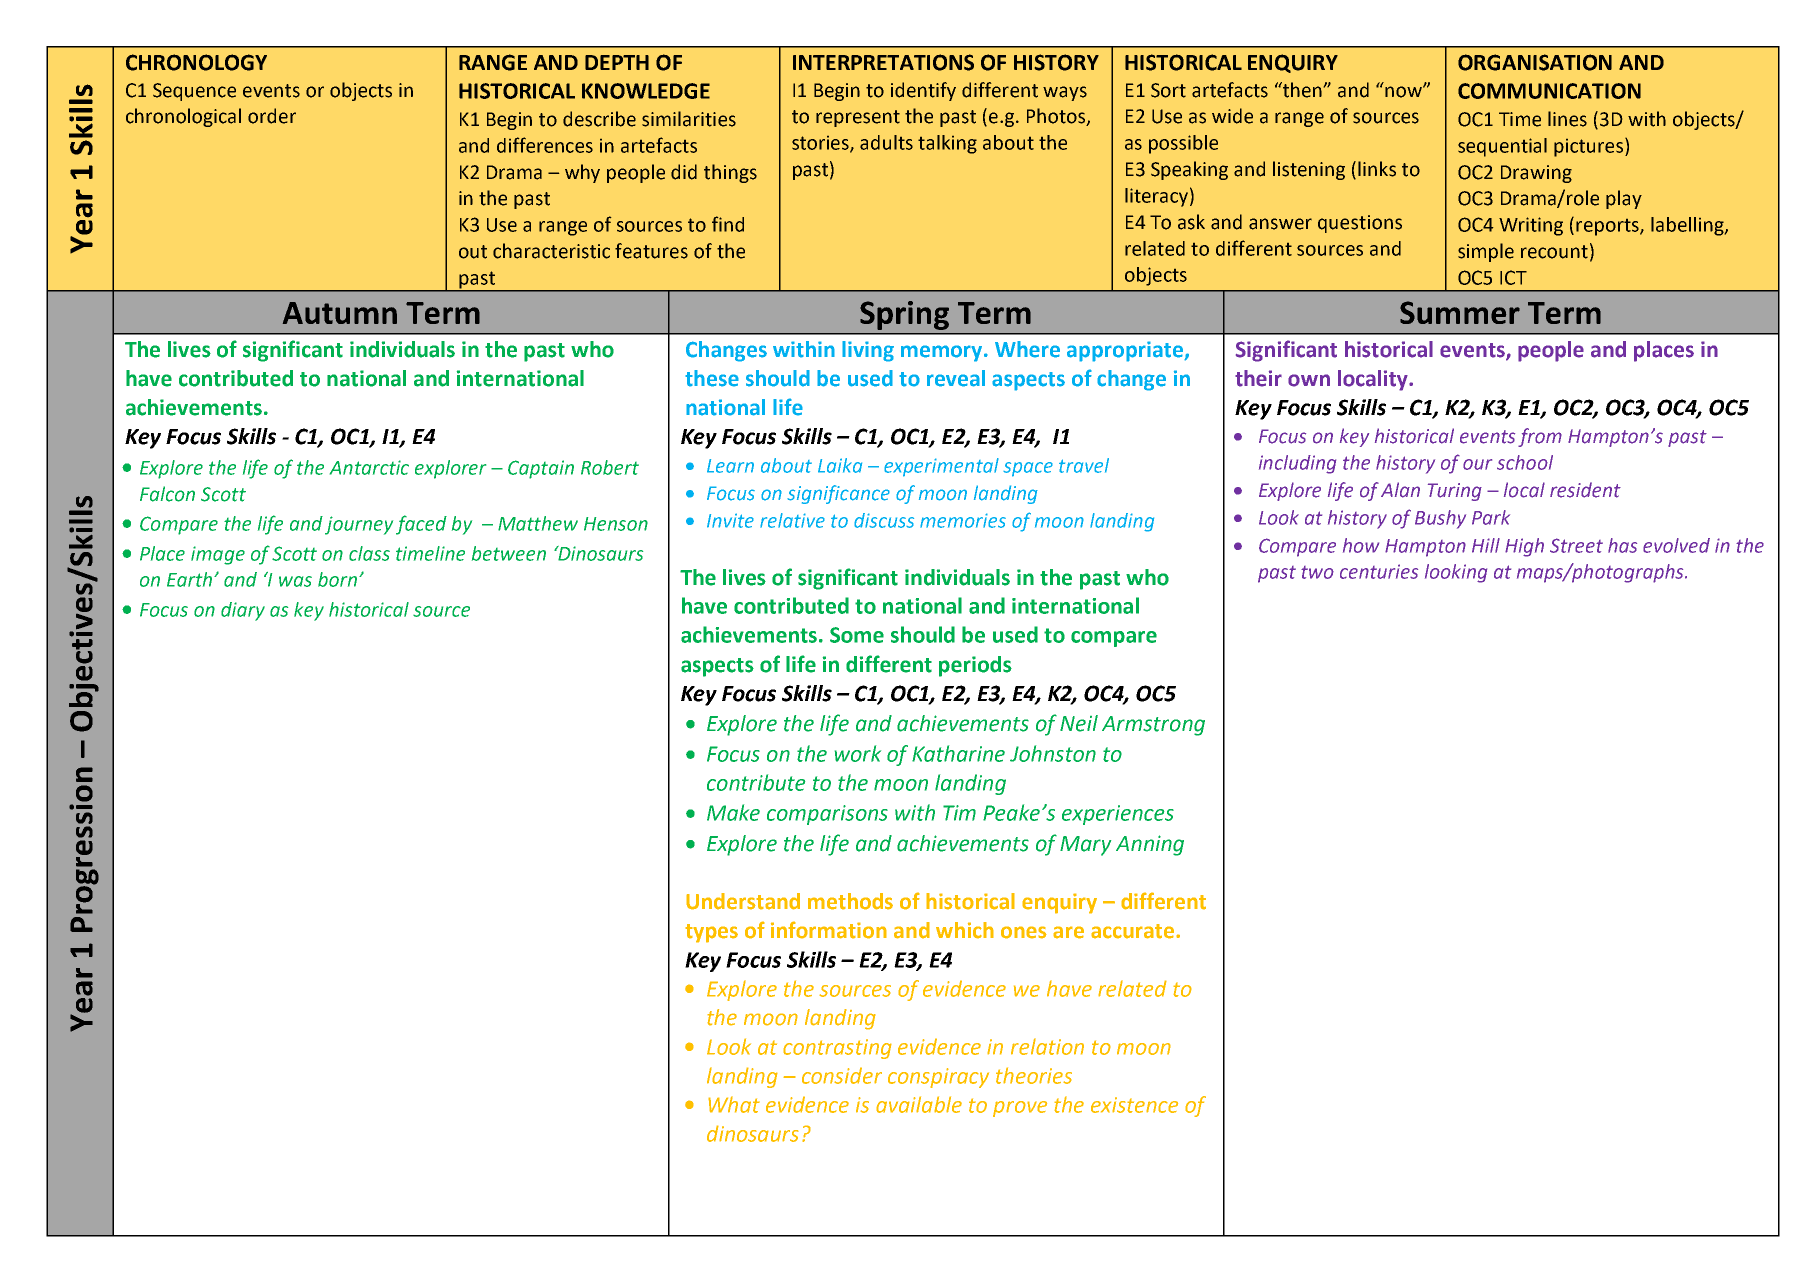 The width and height of the screenshot is (1820, 1287). What do you see at coordinates (857, 635) in the screenshot?
I see `Some` at bounding box center [857, 635].
